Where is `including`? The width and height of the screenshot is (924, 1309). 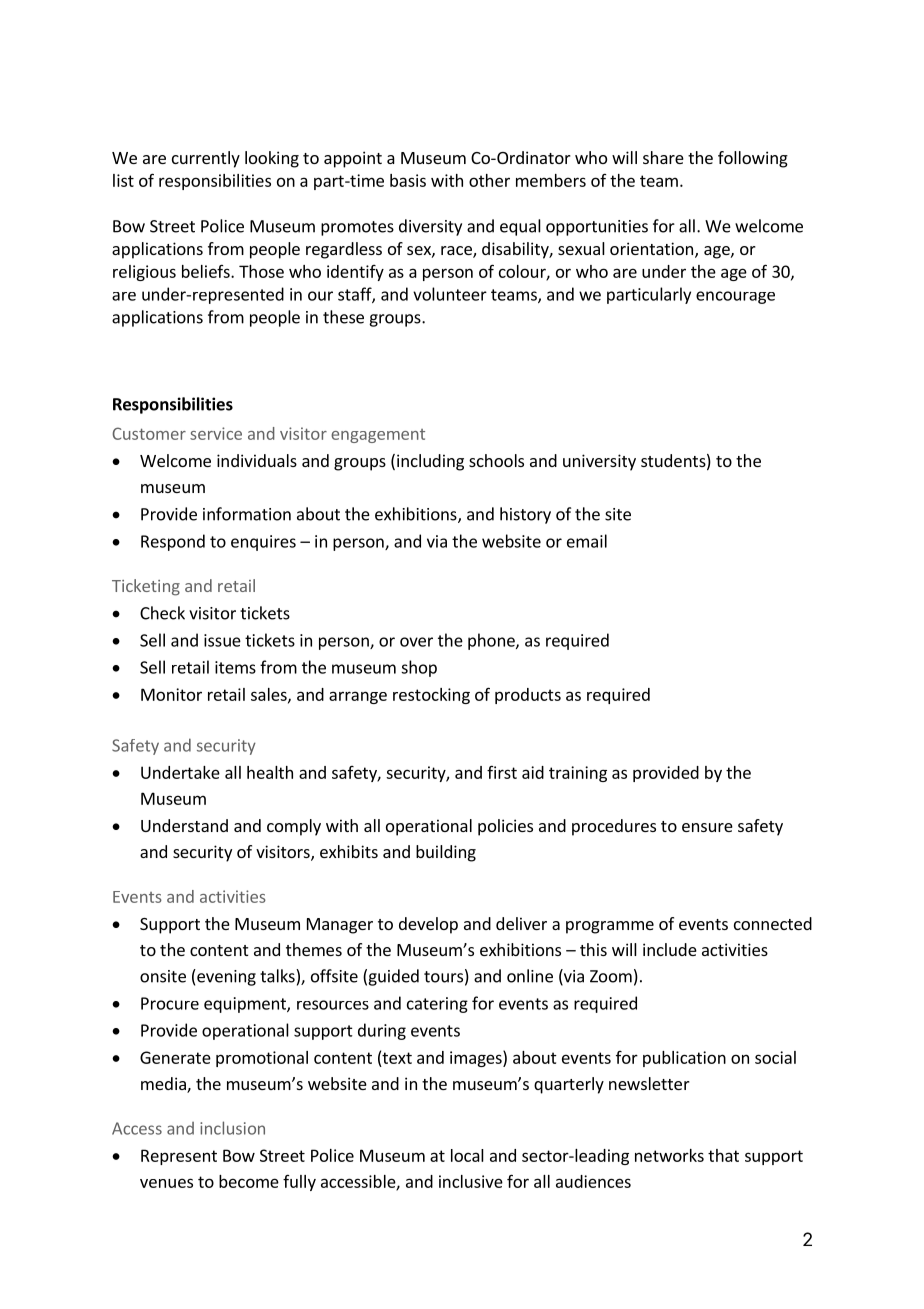
including is located at coordinates (430, 462).
